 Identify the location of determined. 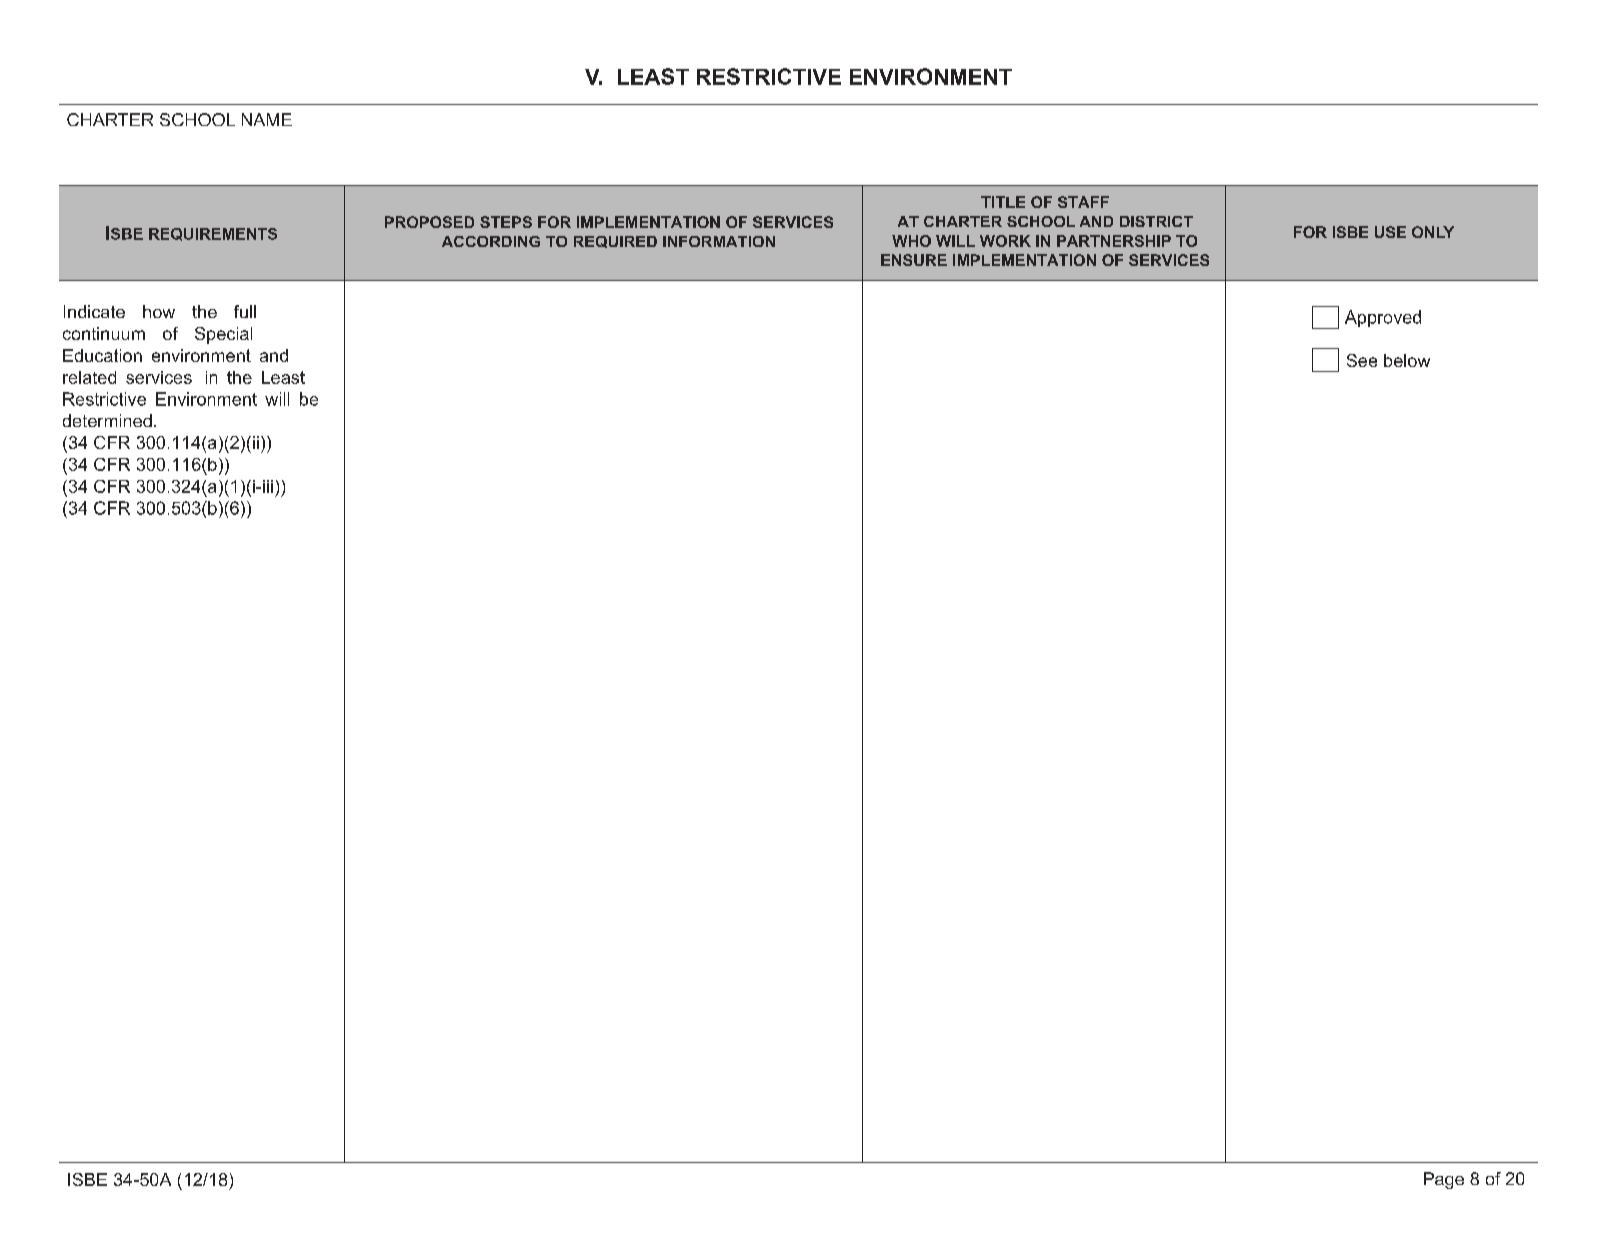
(107, 420).
